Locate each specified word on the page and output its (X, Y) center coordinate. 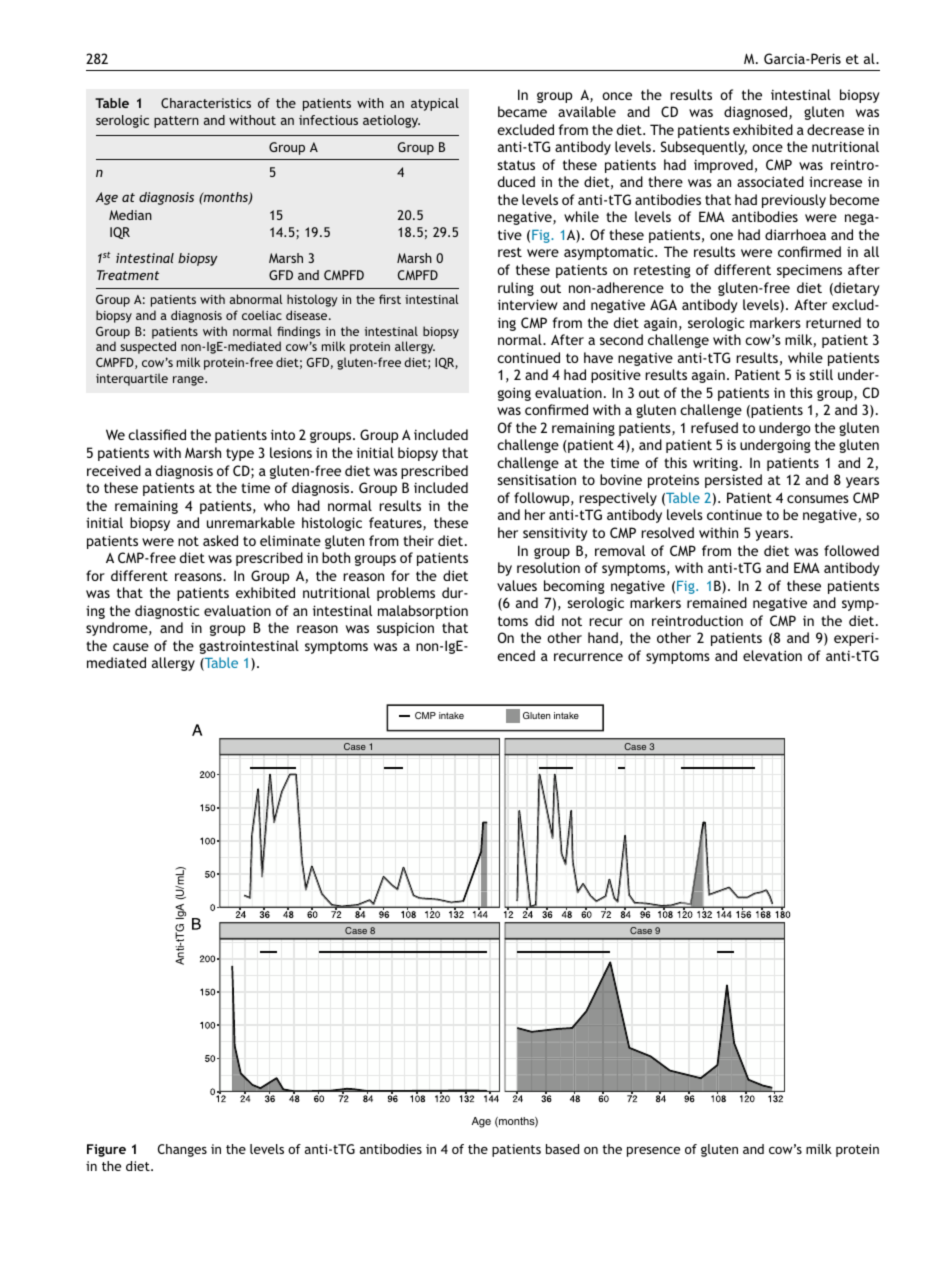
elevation (772, 655)
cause (131, 647)
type (240, 454)
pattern (176, 122)
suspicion (405, 629)
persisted (733, 481)
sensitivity (555, 534)
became (522, 111)
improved (723, 166)
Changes (182, 1150)
